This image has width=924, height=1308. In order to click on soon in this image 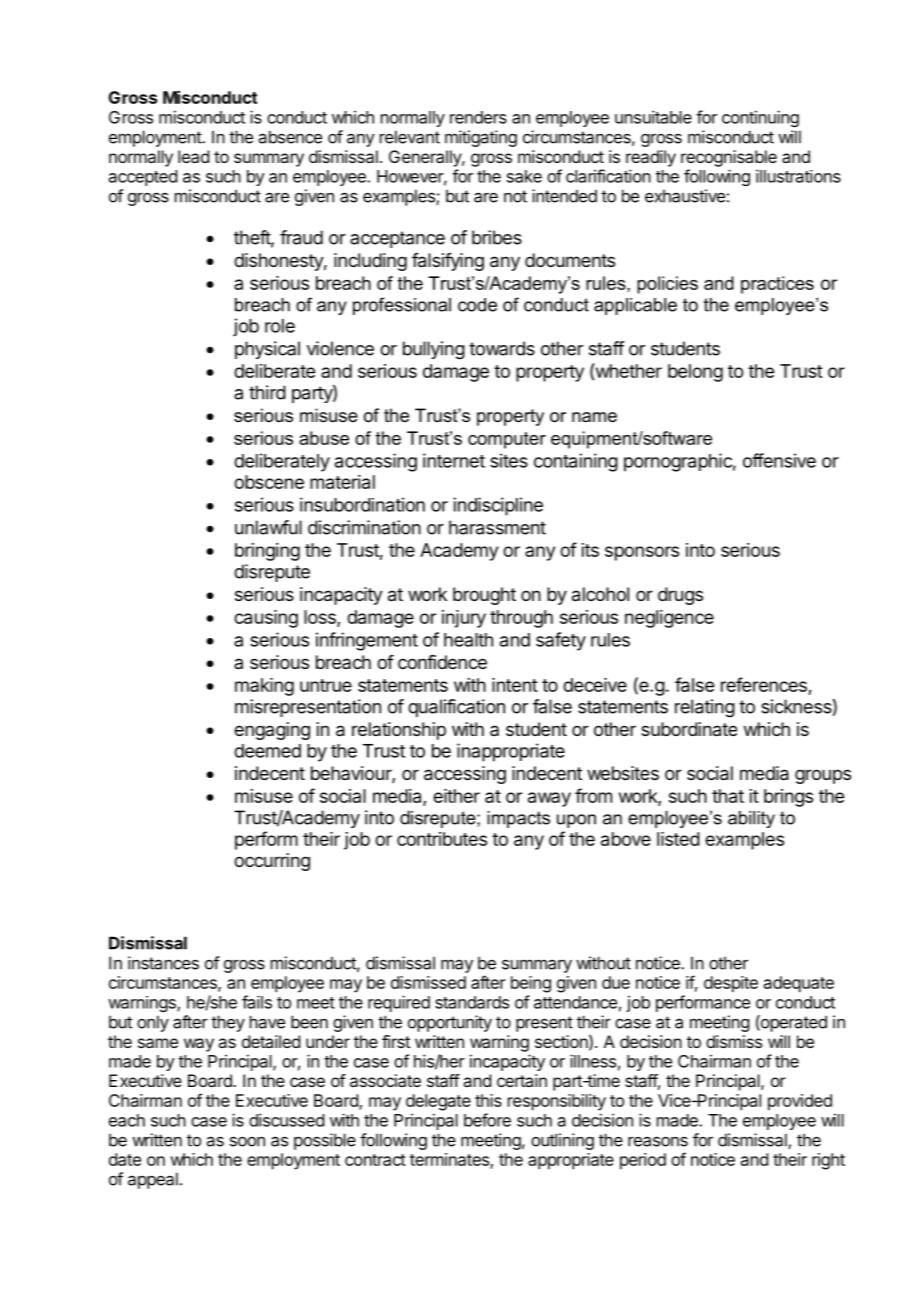, I will do `click(247, 1141)`.
